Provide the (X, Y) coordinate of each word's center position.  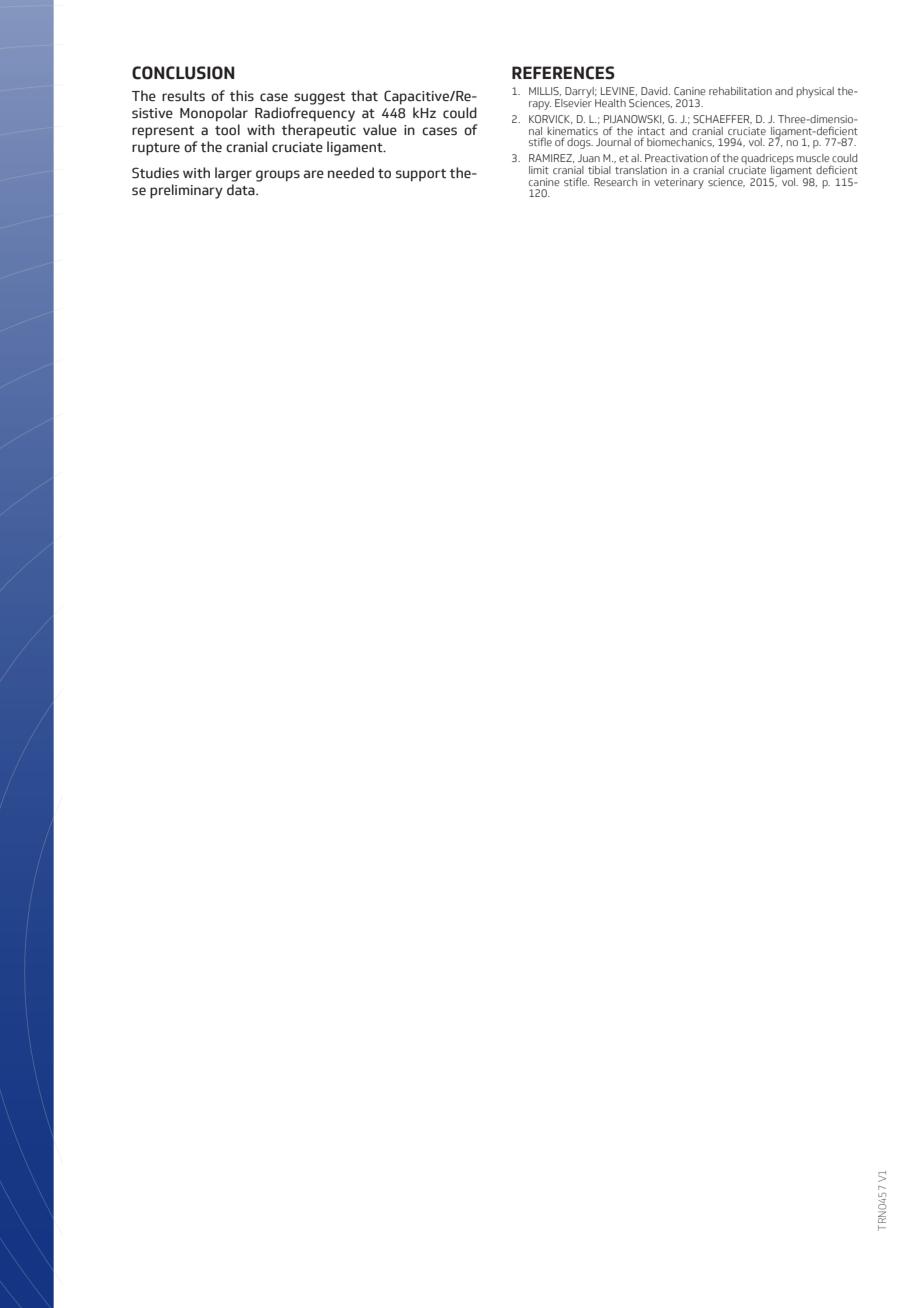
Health (610, 103)
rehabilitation (740, 91)
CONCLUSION (183, 73)
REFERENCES (563, 73)
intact (651, 131)
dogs (580, 143)
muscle (813, 158)
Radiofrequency (305, 114)
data (242, 189)
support (421, 175)
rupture (156, 149)
